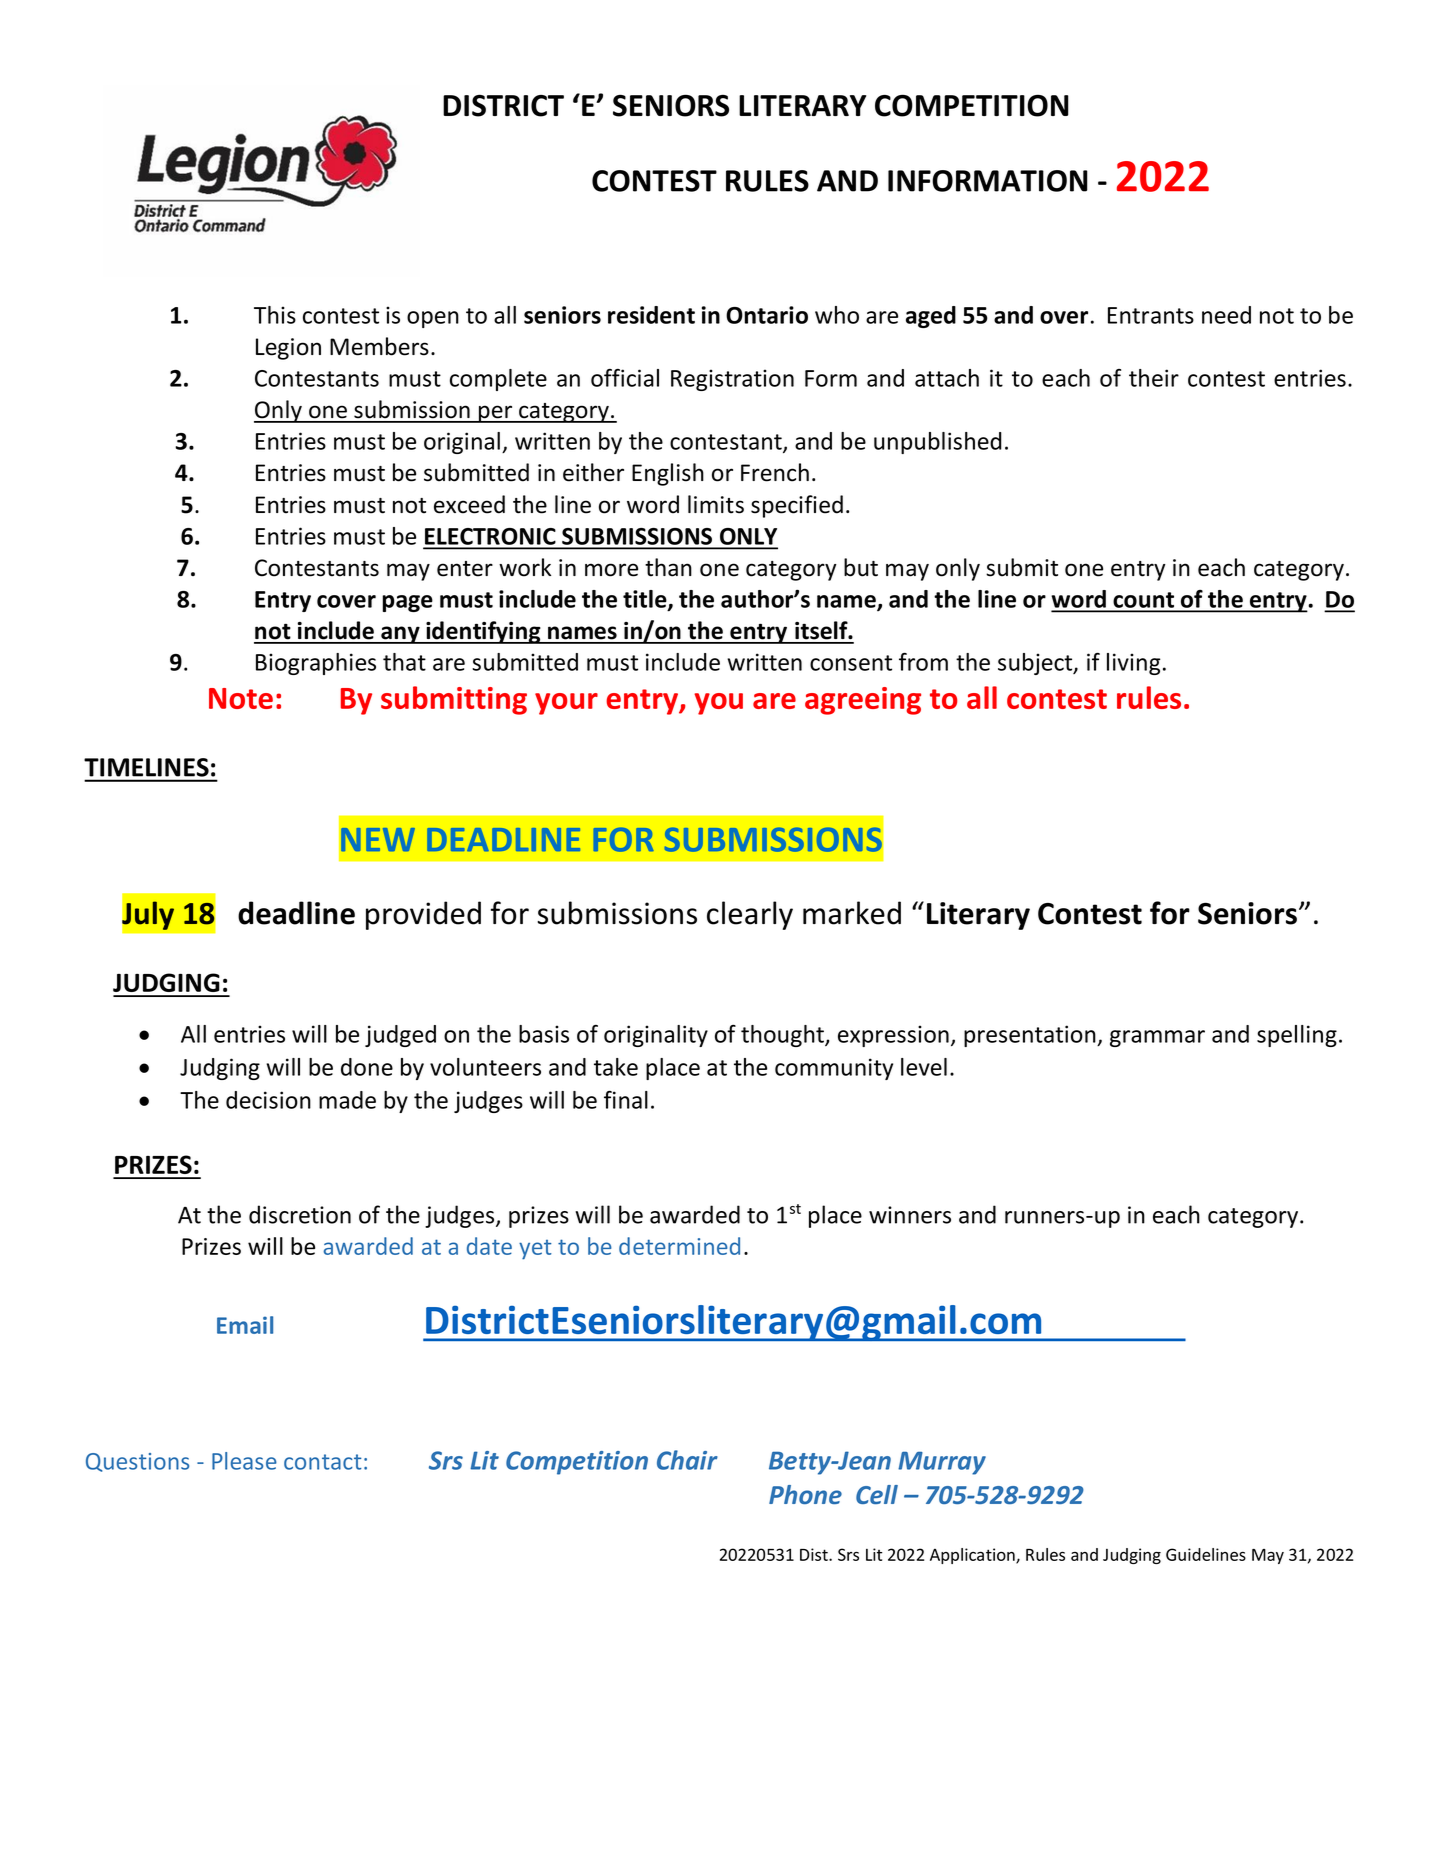  Describe the element at coordinates (626, 1100) in the page. I see `final` at that location.
